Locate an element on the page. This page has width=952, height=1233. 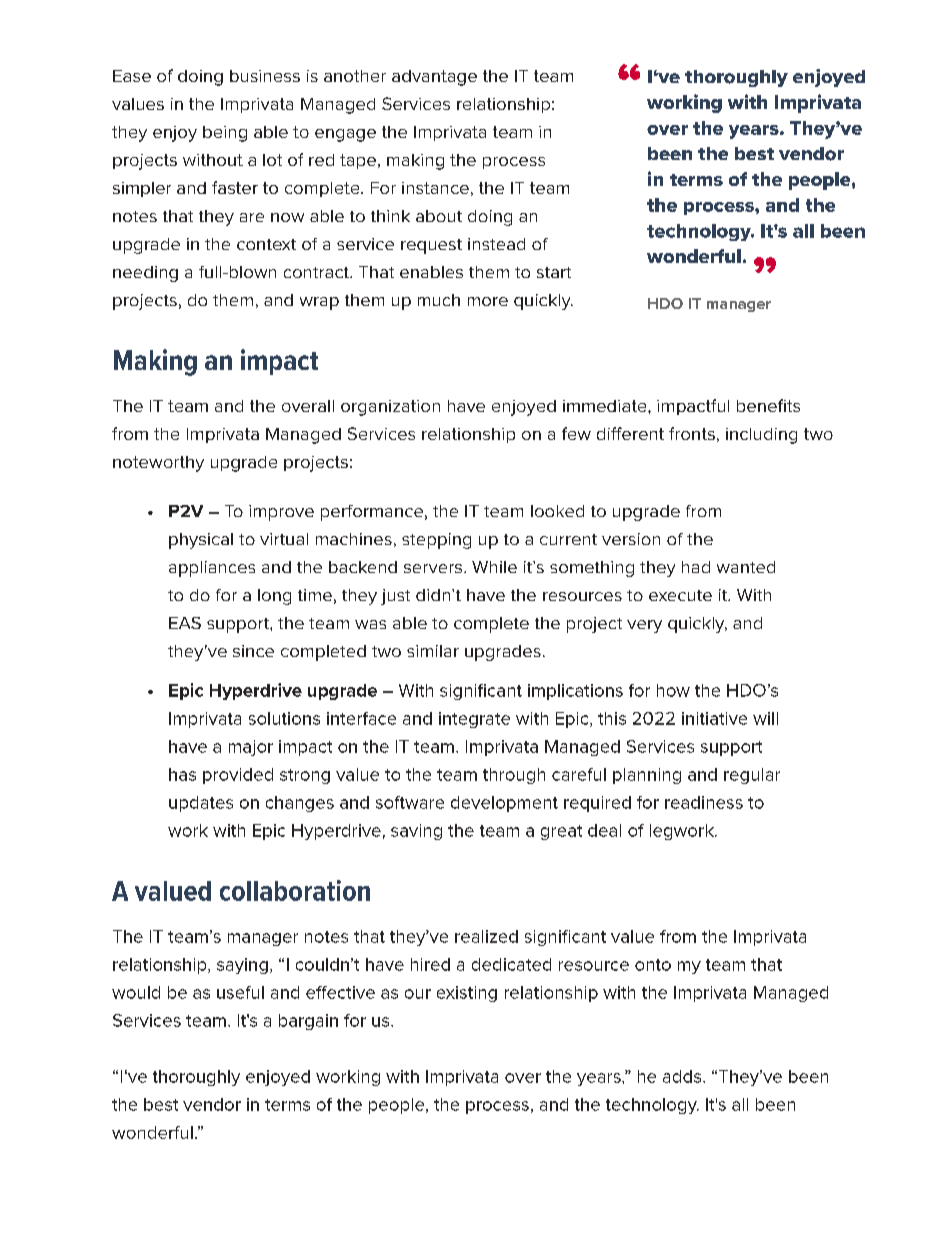
existing is located at coordinates (467, 994).
